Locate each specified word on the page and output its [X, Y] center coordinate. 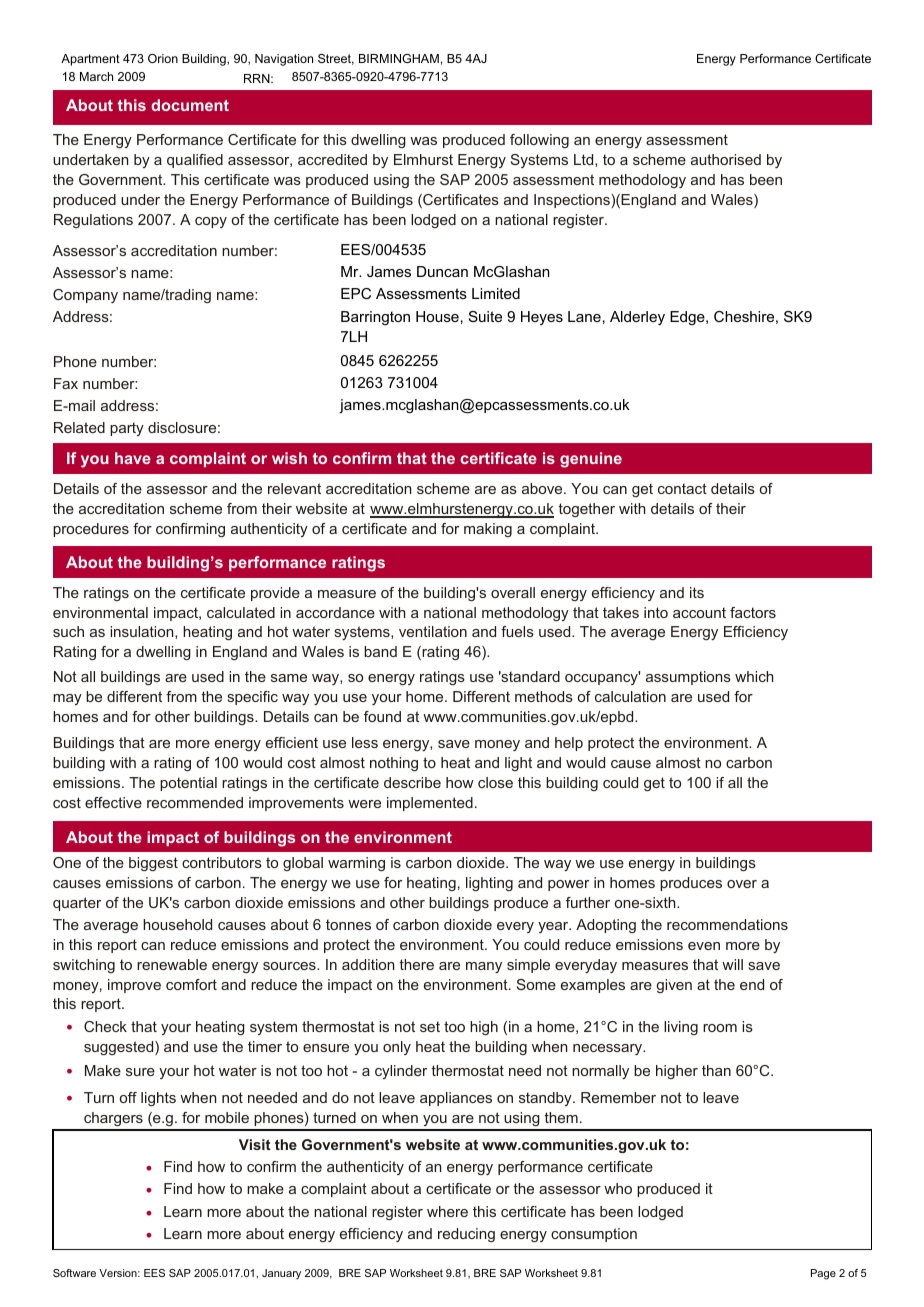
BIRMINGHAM [399, 58]
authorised [726, 159]
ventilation [433, 631]
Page [823, 1274]
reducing [466, 1235]
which [754, 676]
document [190, 105]
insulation [143, 632]
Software [74, 1273]
